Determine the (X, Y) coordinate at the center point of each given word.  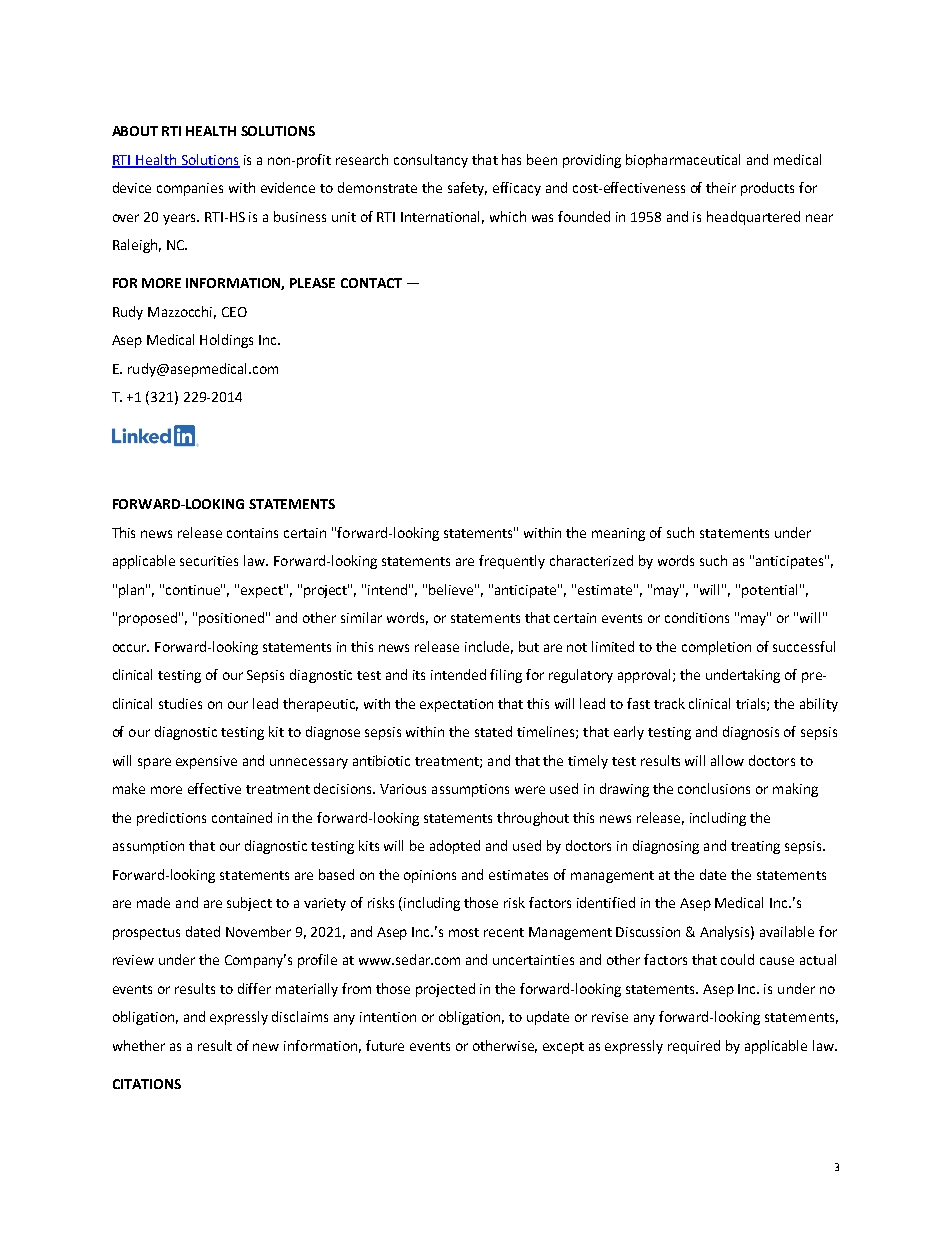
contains (252, 533)
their (721, 187)
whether (139, 1045)
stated (493, 731)
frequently (512, 562)
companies (190, 189)
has (511, 159)
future (385, 1045)
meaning (618, 534)
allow (727, 760)
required (694, 1047)
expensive (206, 762)
